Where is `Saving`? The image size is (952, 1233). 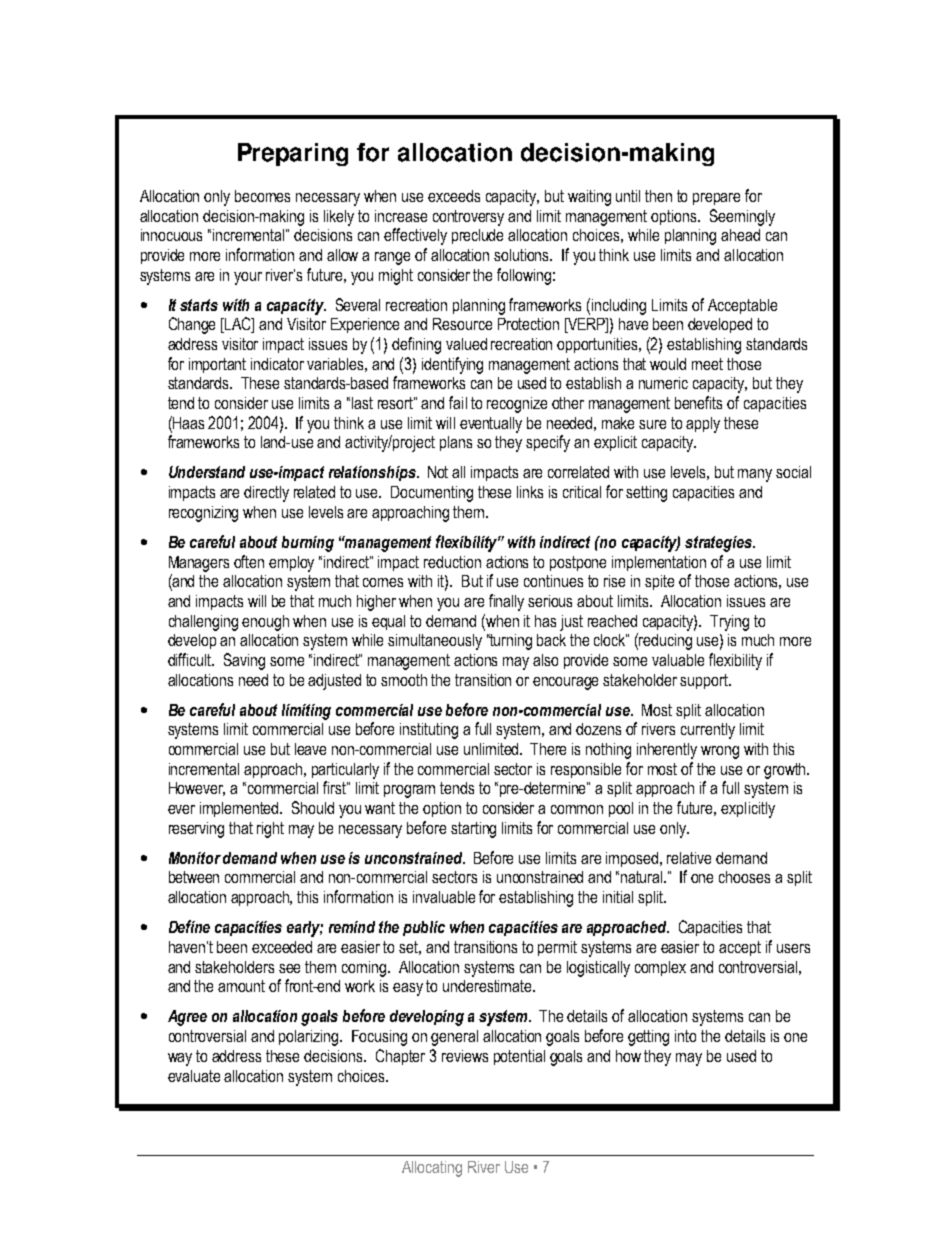 Saving is located at coordinates (244, 661).
